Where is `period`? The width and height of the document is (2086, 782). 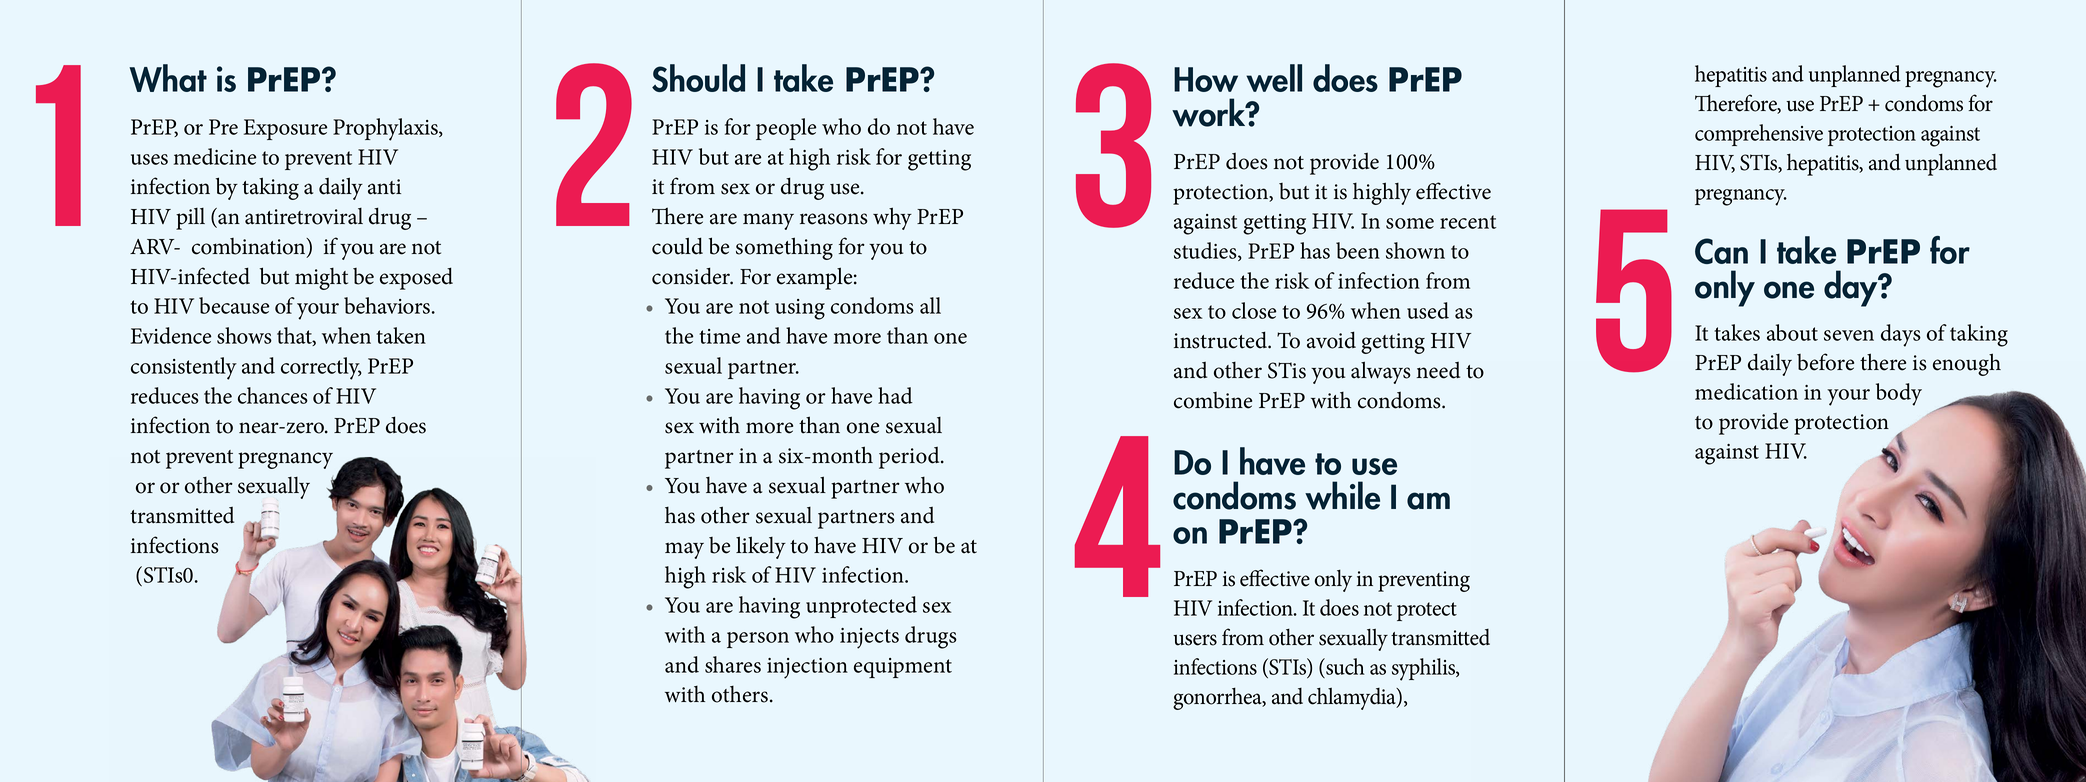 period is located at coordinates (910, 458).
